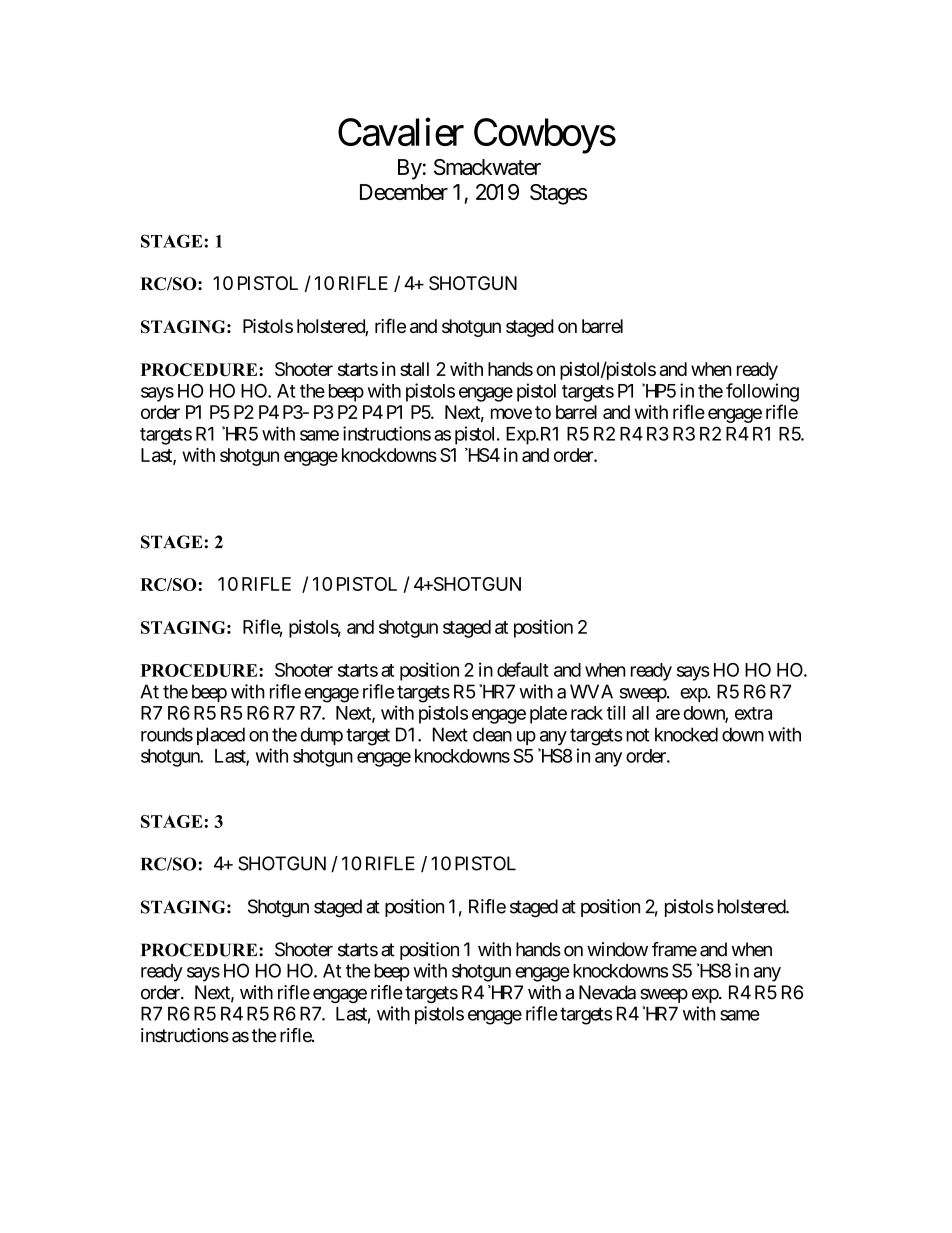  What do you see at coordinates (404, 192) in the image?
I see `December` at bounding box center [404, 192].
